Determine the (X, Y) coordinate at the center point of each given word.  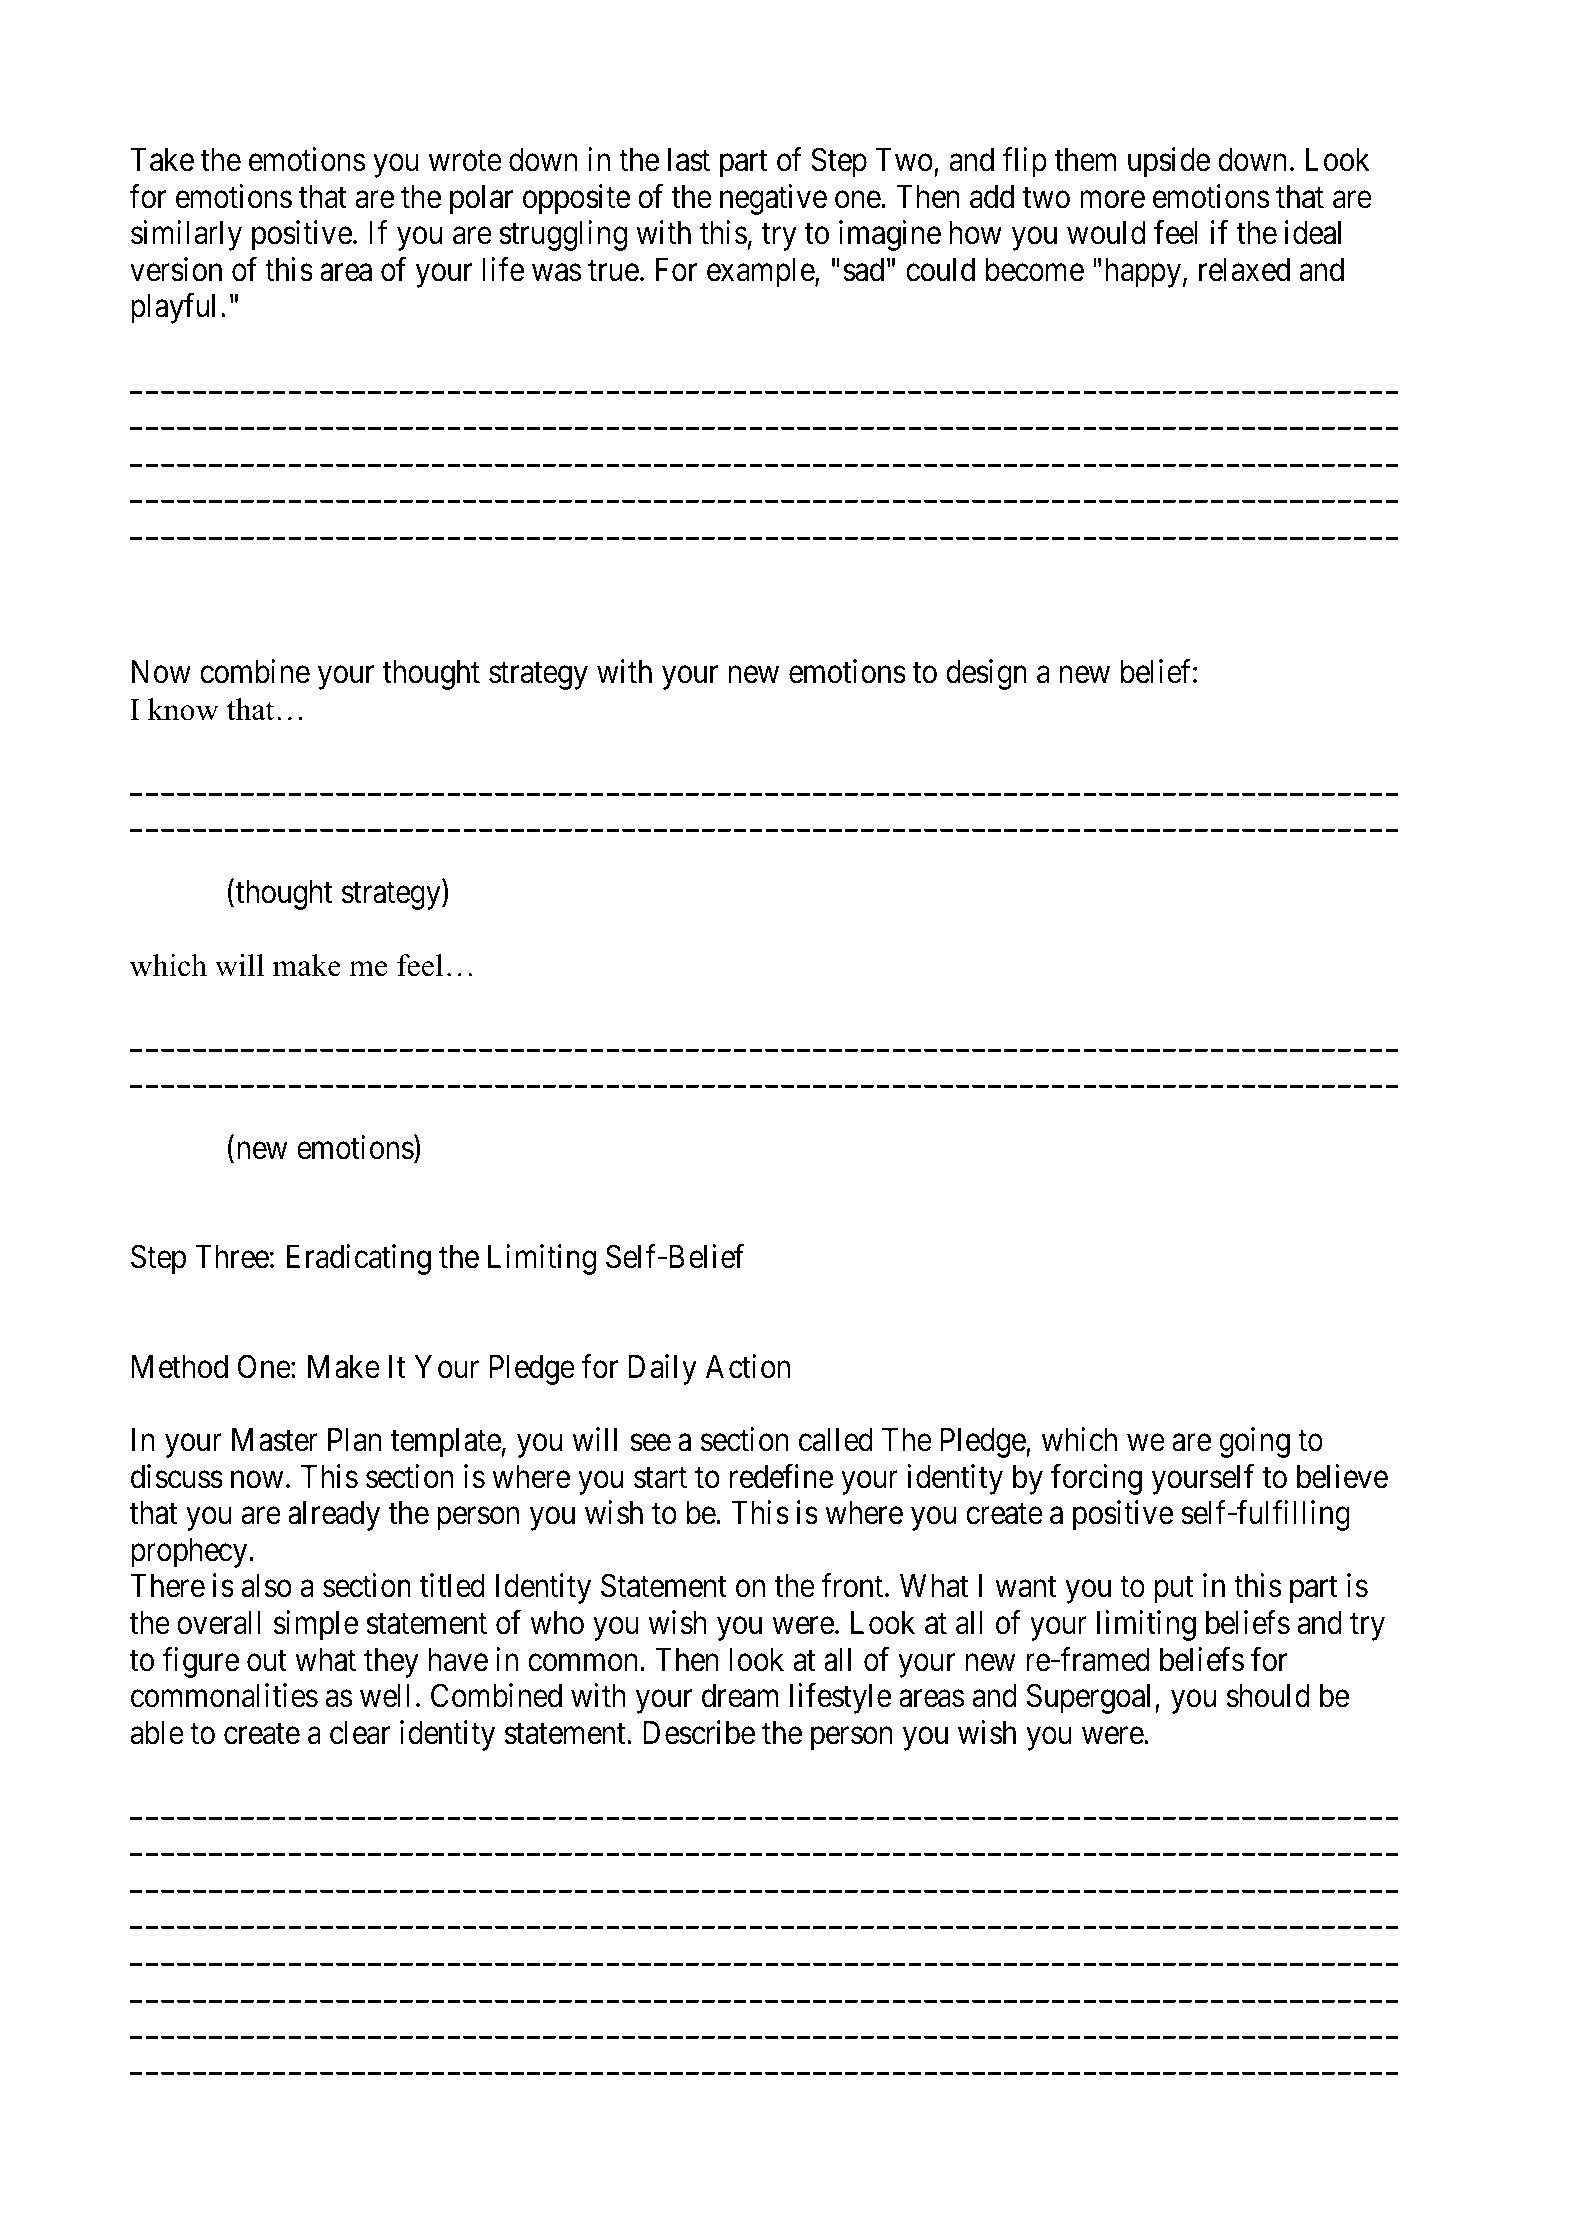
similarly (186, 236)
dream (740, 1696)
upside (1169, 163)
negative (773, 199)
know (183, 709)
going (1254, 1442)
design (986, 674)
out (267, 1661)
